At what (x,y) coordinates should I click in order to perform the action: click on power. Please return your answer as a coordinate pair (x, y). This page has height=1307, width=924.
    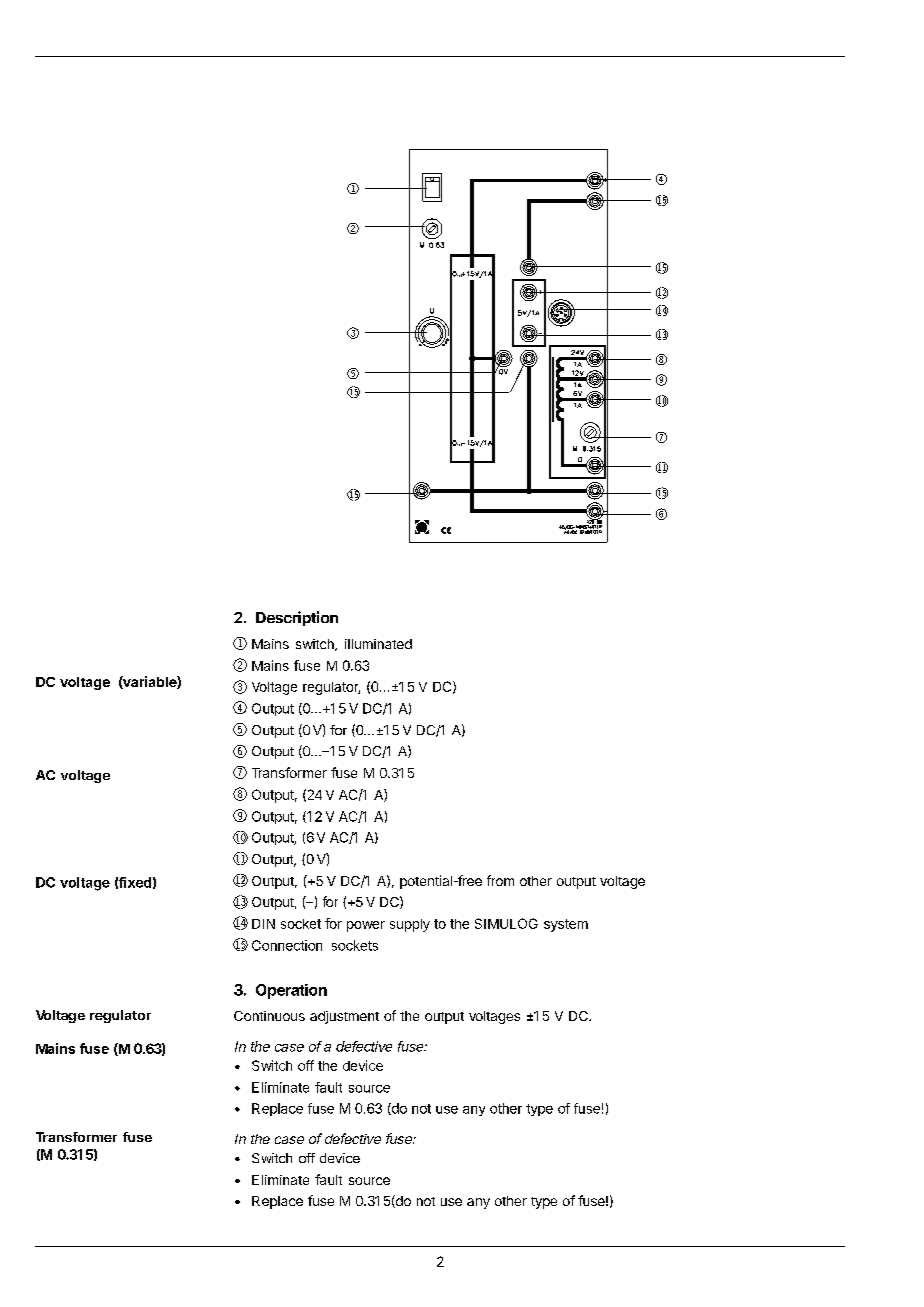
    Looking at the image, I should click on (366, 926).
